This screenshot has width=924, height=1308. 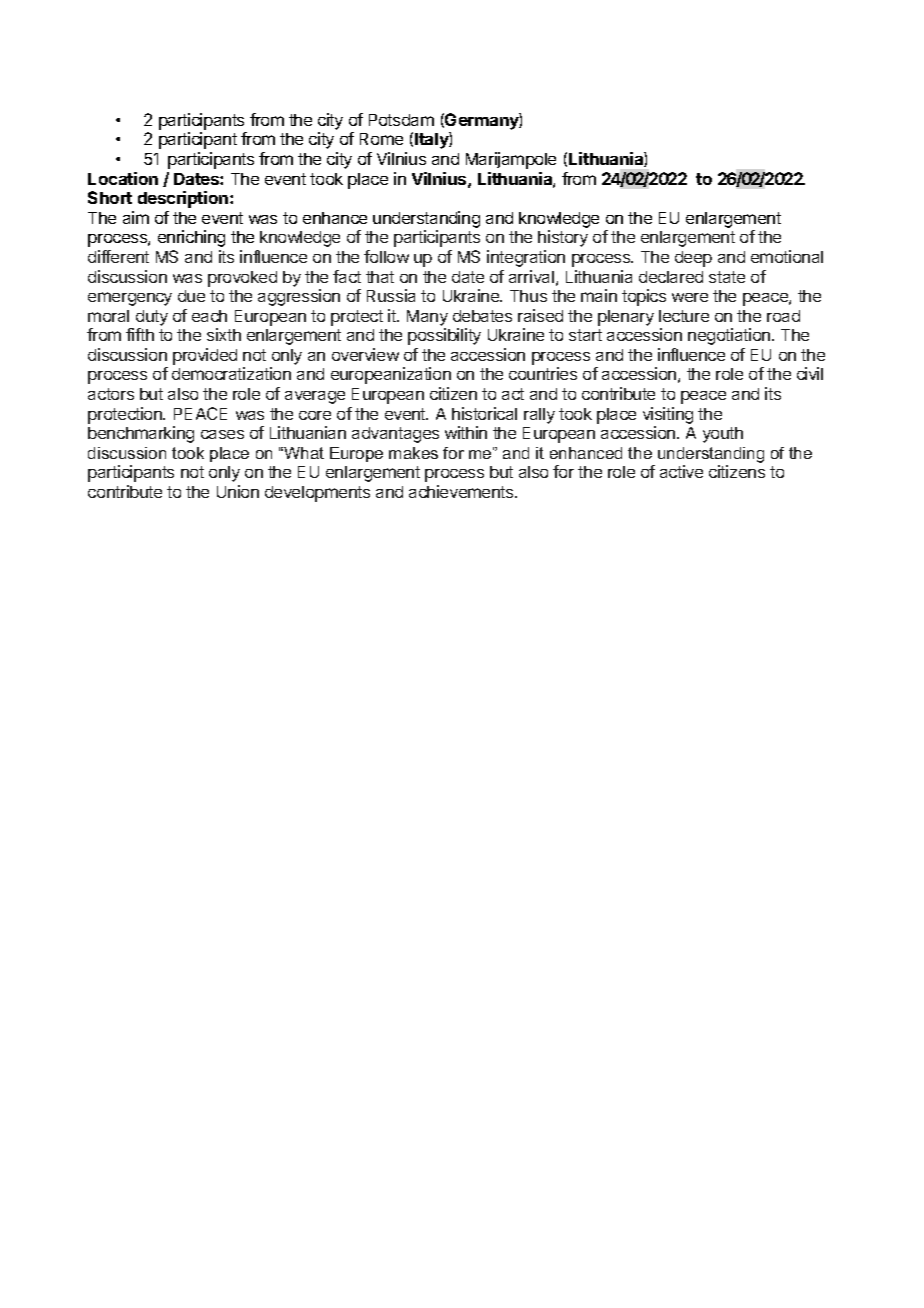 What do you see at coordinates (810, 373) in the screenshot?
I see `civil` at bounding box center [810, 373].
